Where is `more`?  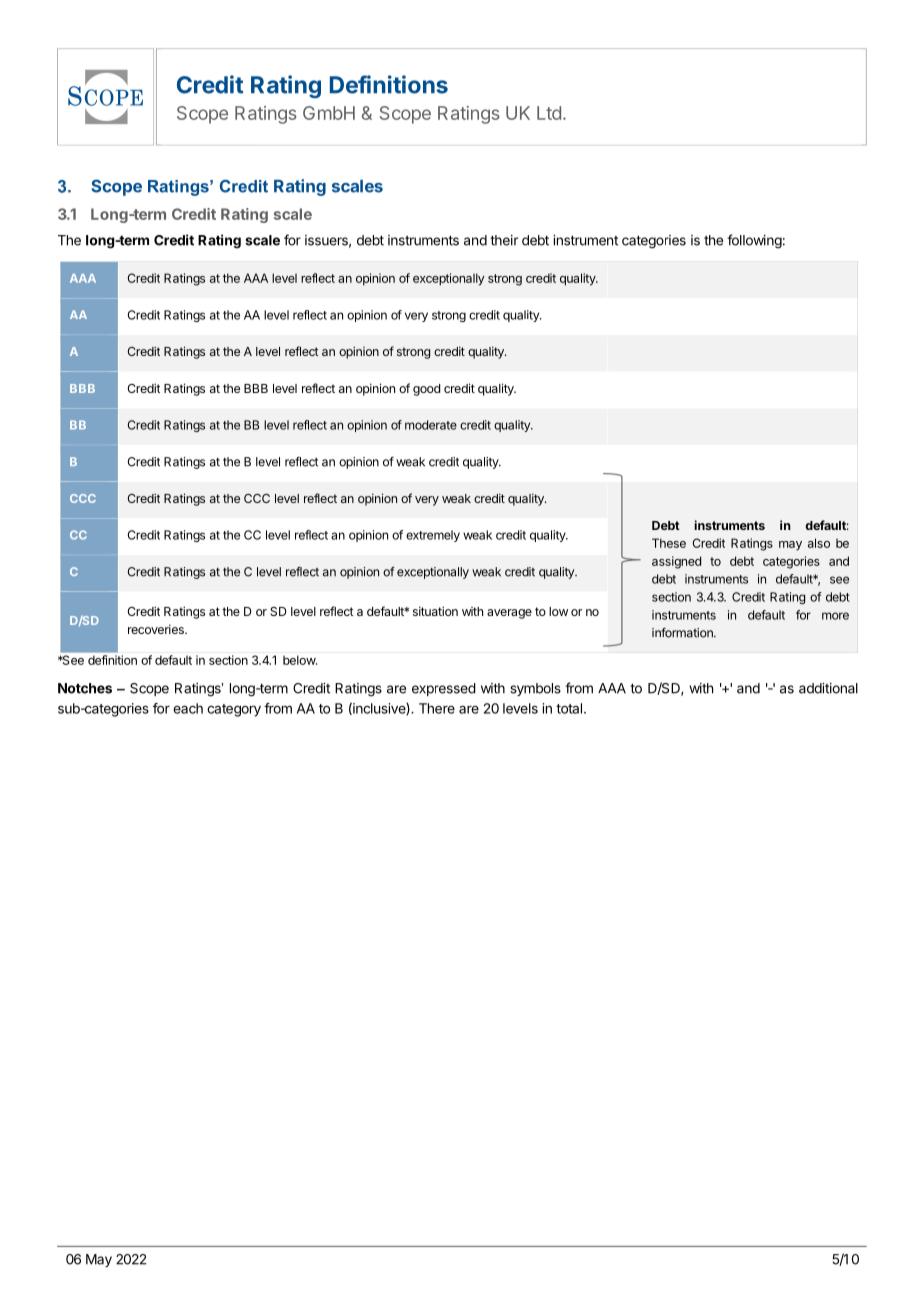 more is located at coordinates (835, 616).
